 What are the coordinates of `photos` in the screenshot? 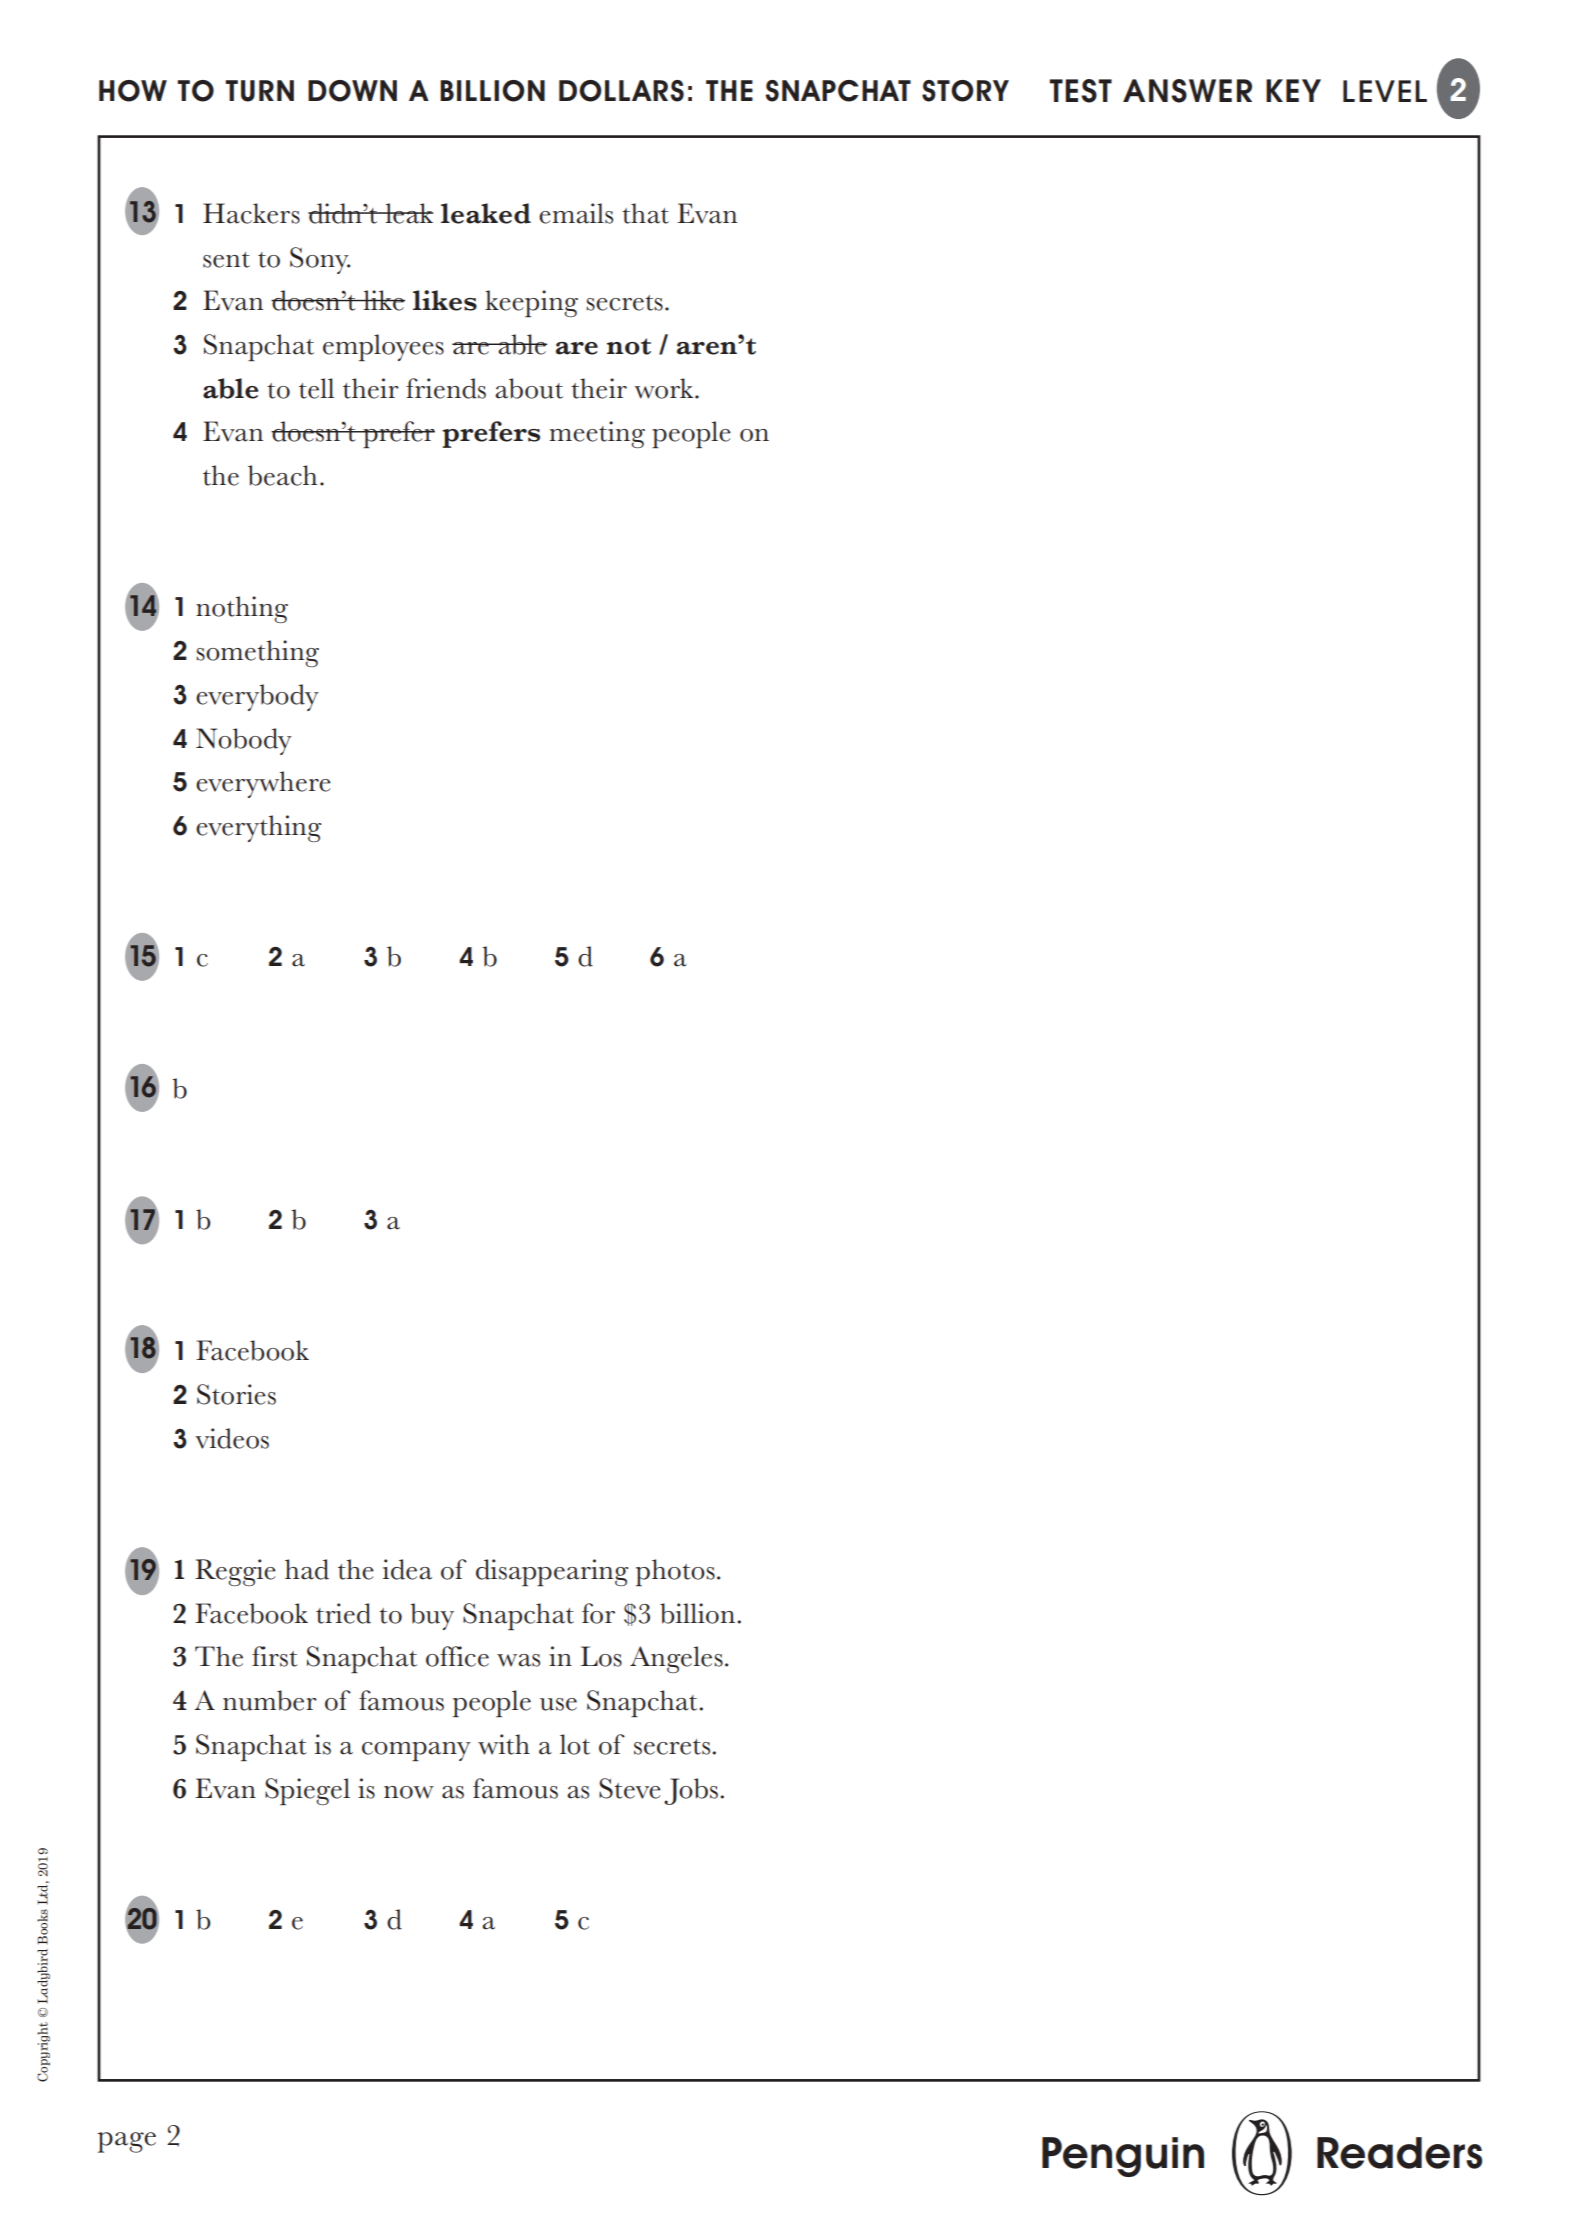 It's located at (675, 1572).
